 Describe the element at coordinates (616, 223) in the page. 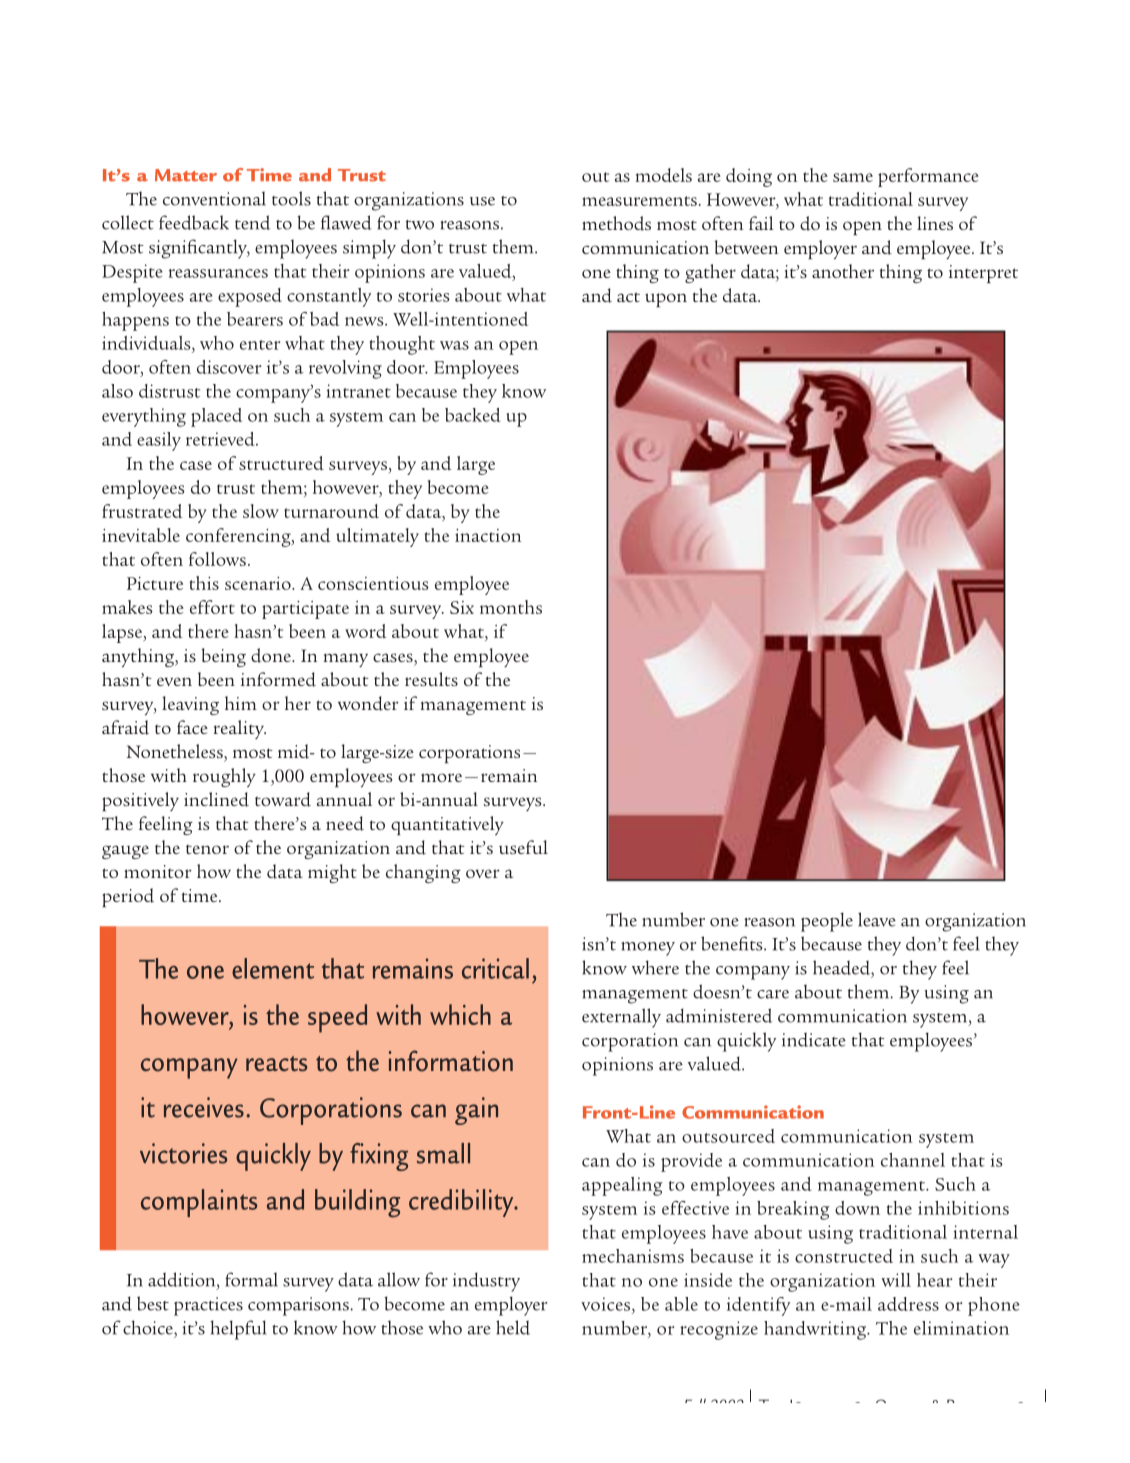

I see `methods` at that location.
